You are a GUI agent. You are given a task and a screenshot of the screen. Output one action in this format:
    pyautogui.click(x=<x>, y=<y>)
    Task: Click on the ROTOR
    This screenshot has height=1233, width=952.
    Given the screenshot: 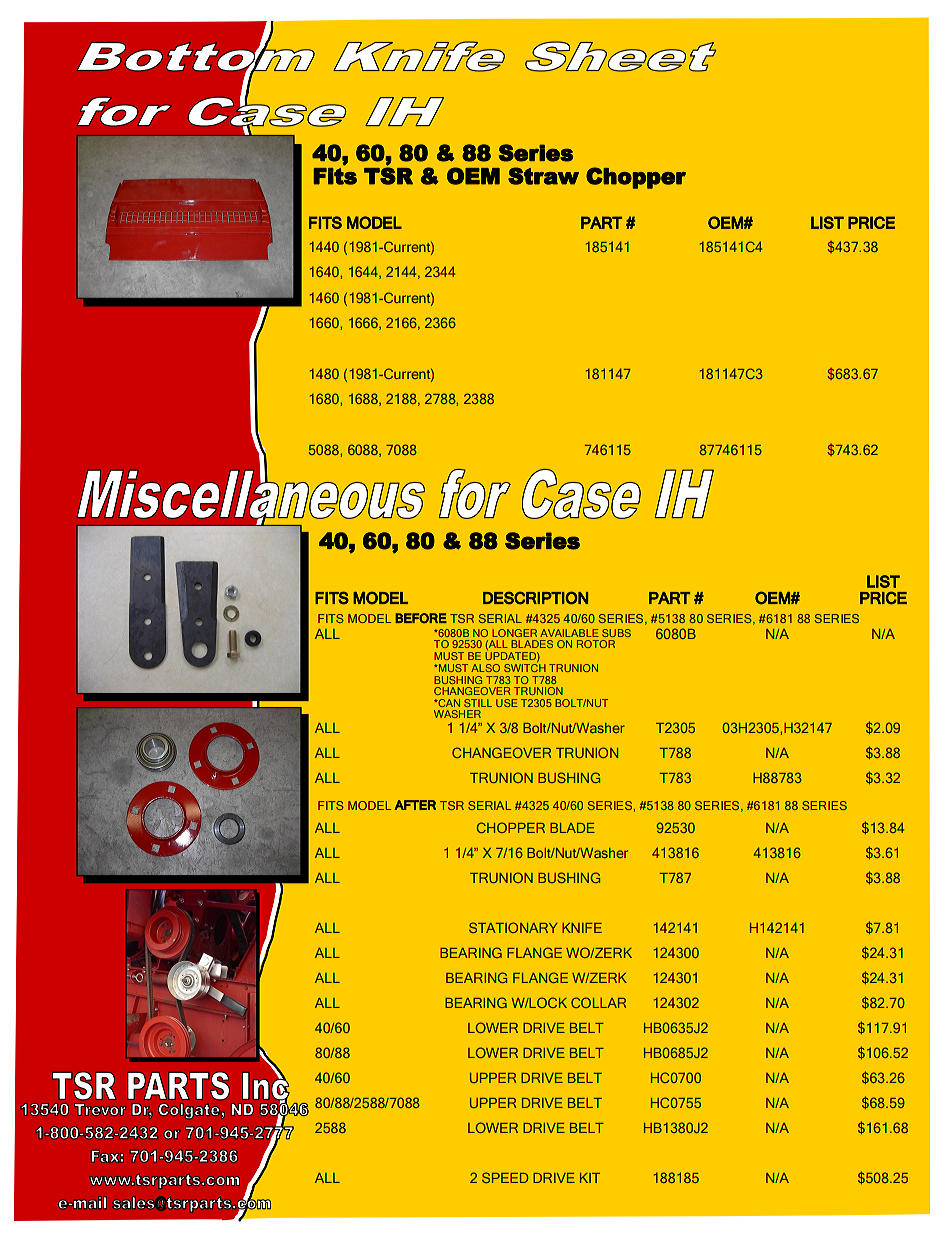 What is the action you would take?
    pyautogui.click(x=596, y=644)
